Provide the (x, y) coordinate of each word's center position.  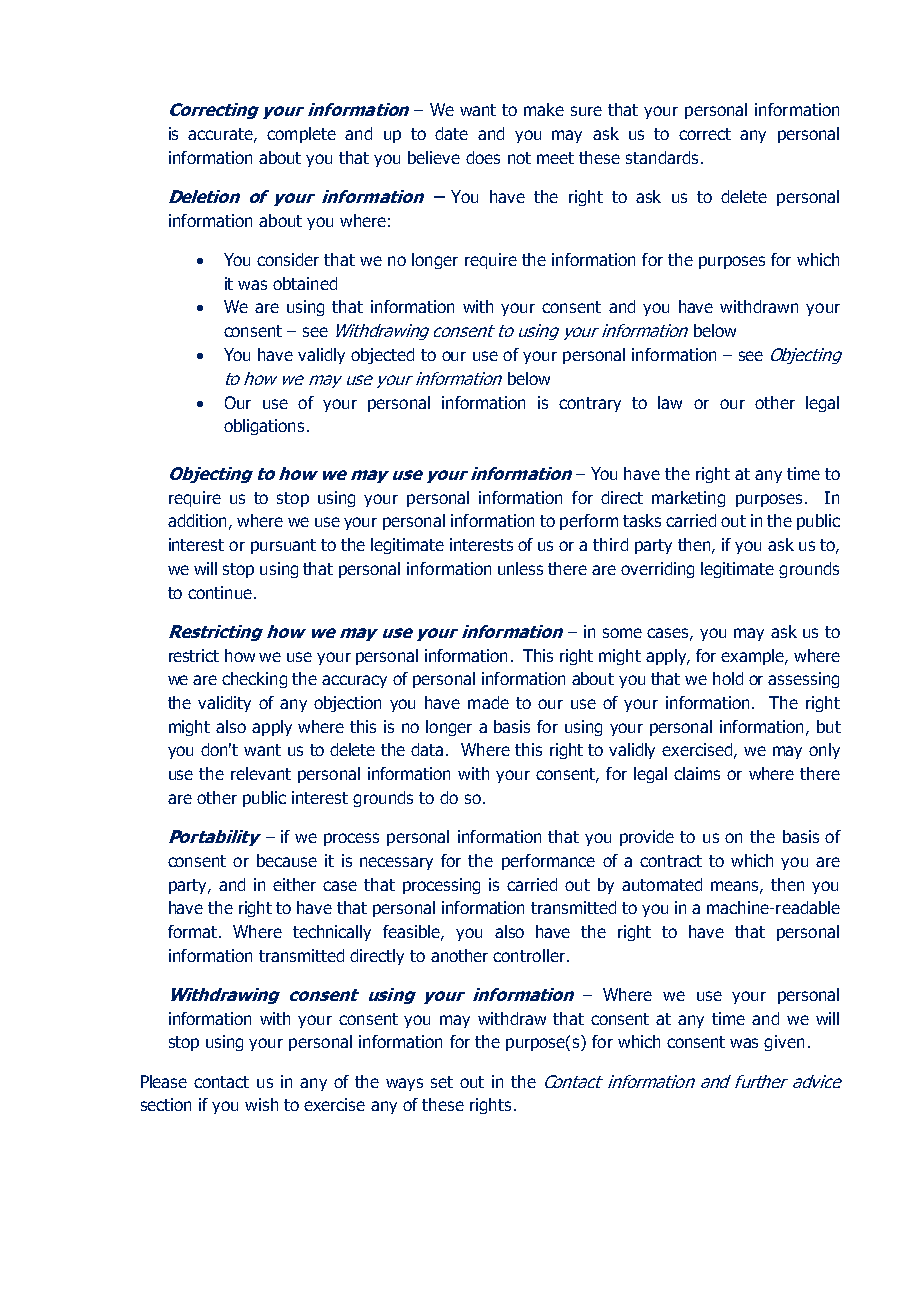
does (483, 157)
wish (261, 1104)
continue (220, 592)
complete (301, 135)
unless (520, 568)
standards (662, 157)
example (753, 657)
